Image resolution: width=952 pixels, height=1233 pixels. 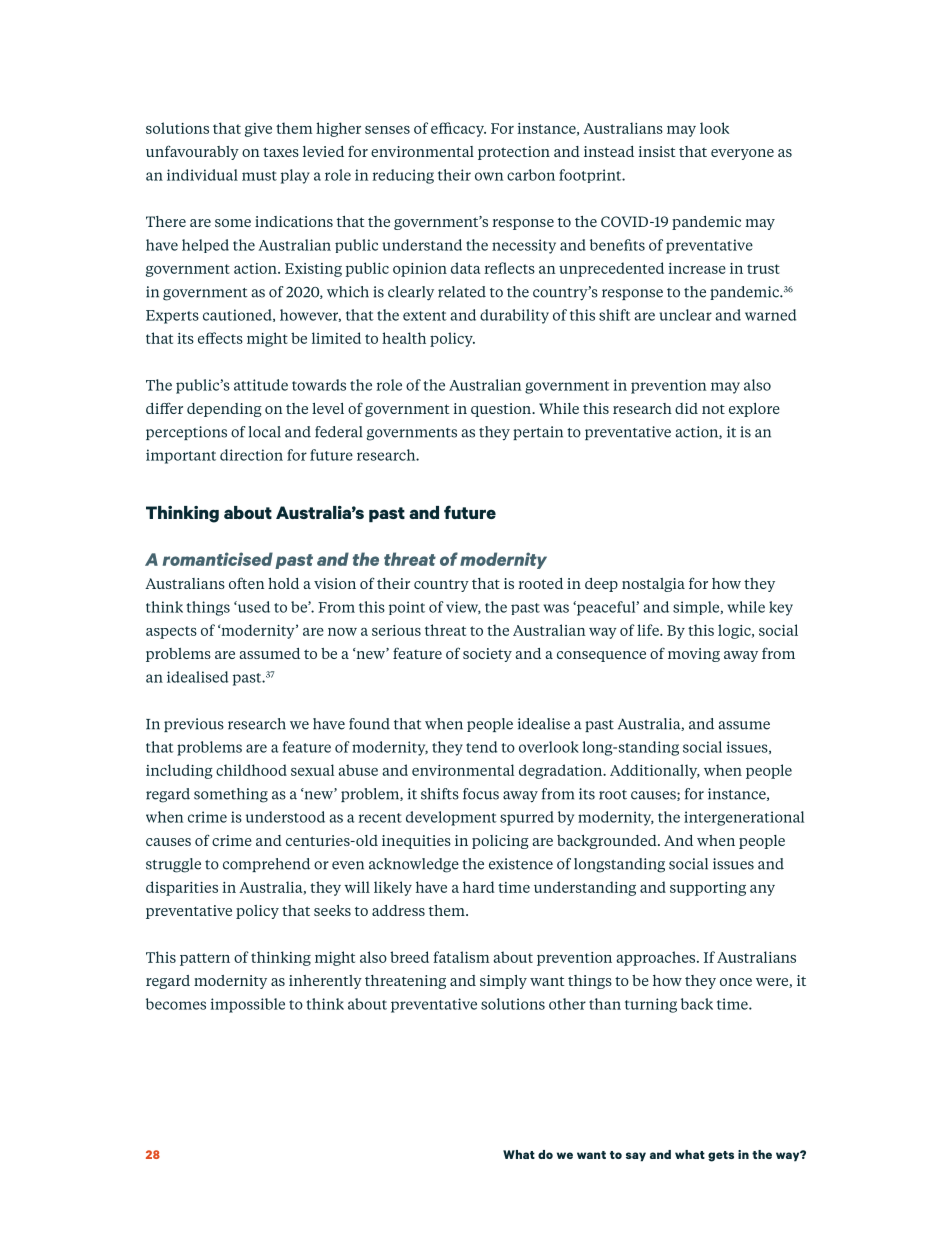 What do you see at coordinates (248, 1005) in the screenshot?
I see `impossible` at bounding box center [248, 1005].
